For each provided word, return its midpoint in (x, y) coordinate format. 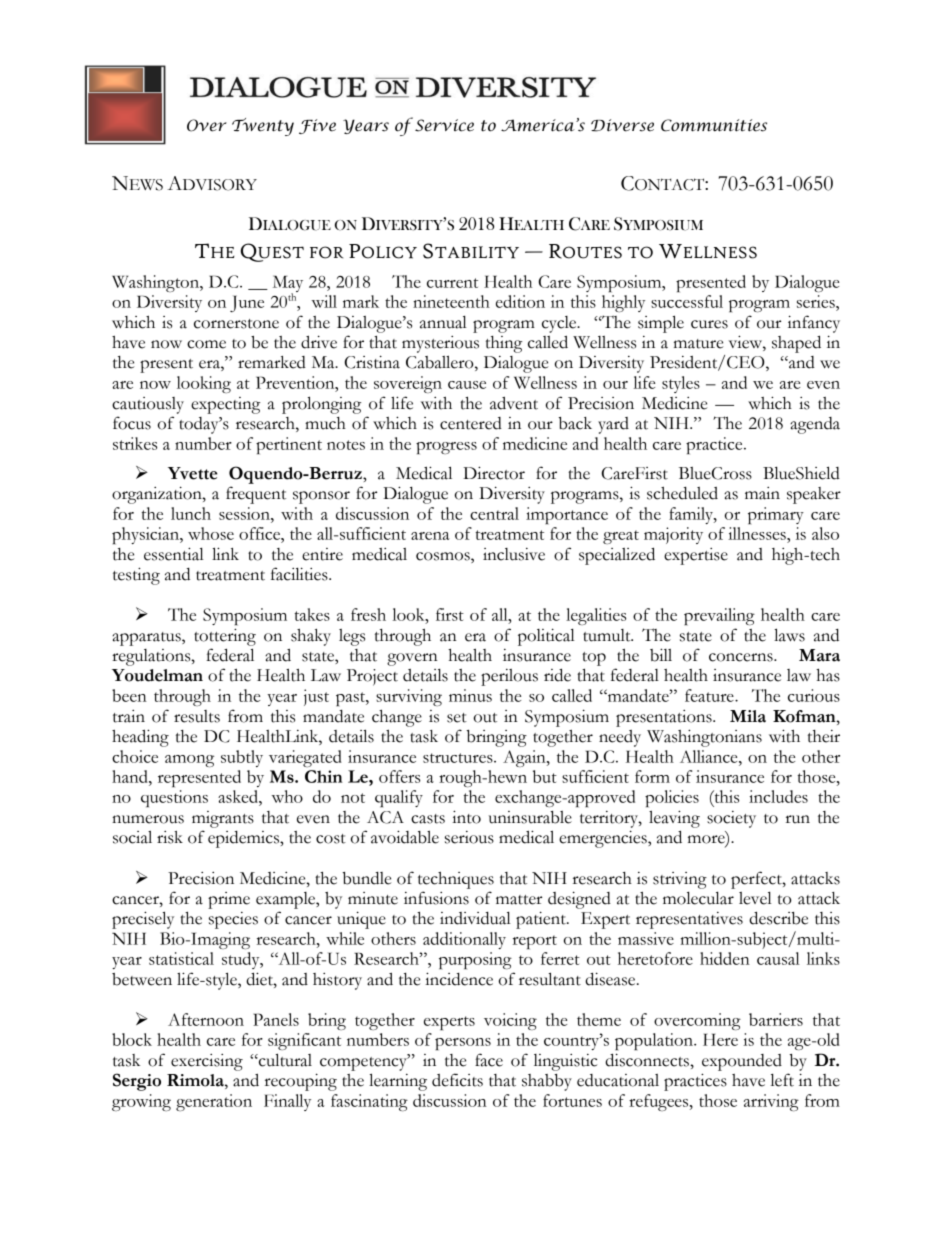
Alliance (710, 756)
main (762, 493)
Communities (714, 125)
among (189, 761)
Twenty (263, 127)
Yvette (192, 473)
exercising (207, 1062)
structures (459, 758)
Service (444, 125)
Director (494, 473)
